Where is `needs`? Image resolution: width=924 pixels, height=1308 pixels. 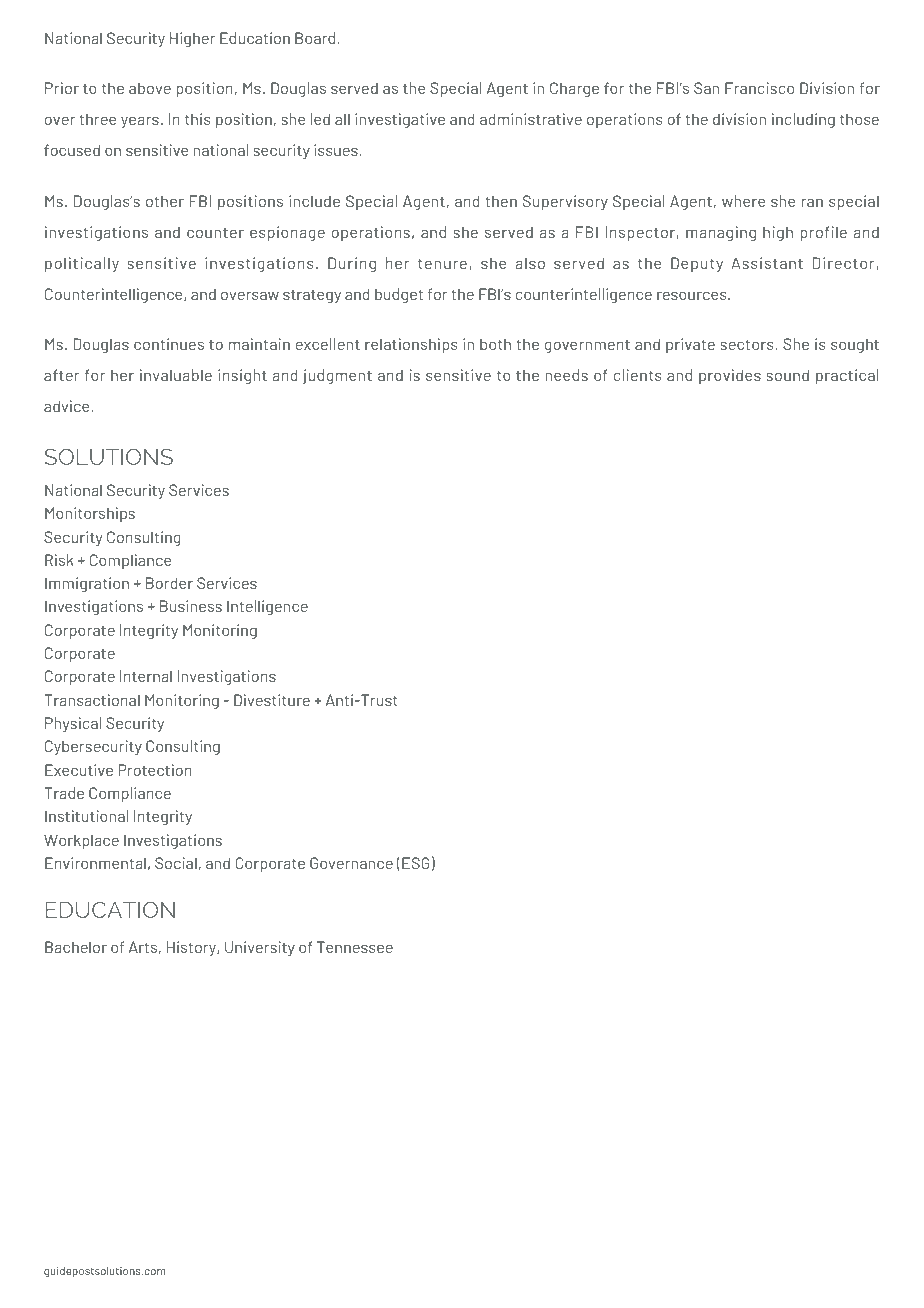 needs is located at coordinates (567, 375).
